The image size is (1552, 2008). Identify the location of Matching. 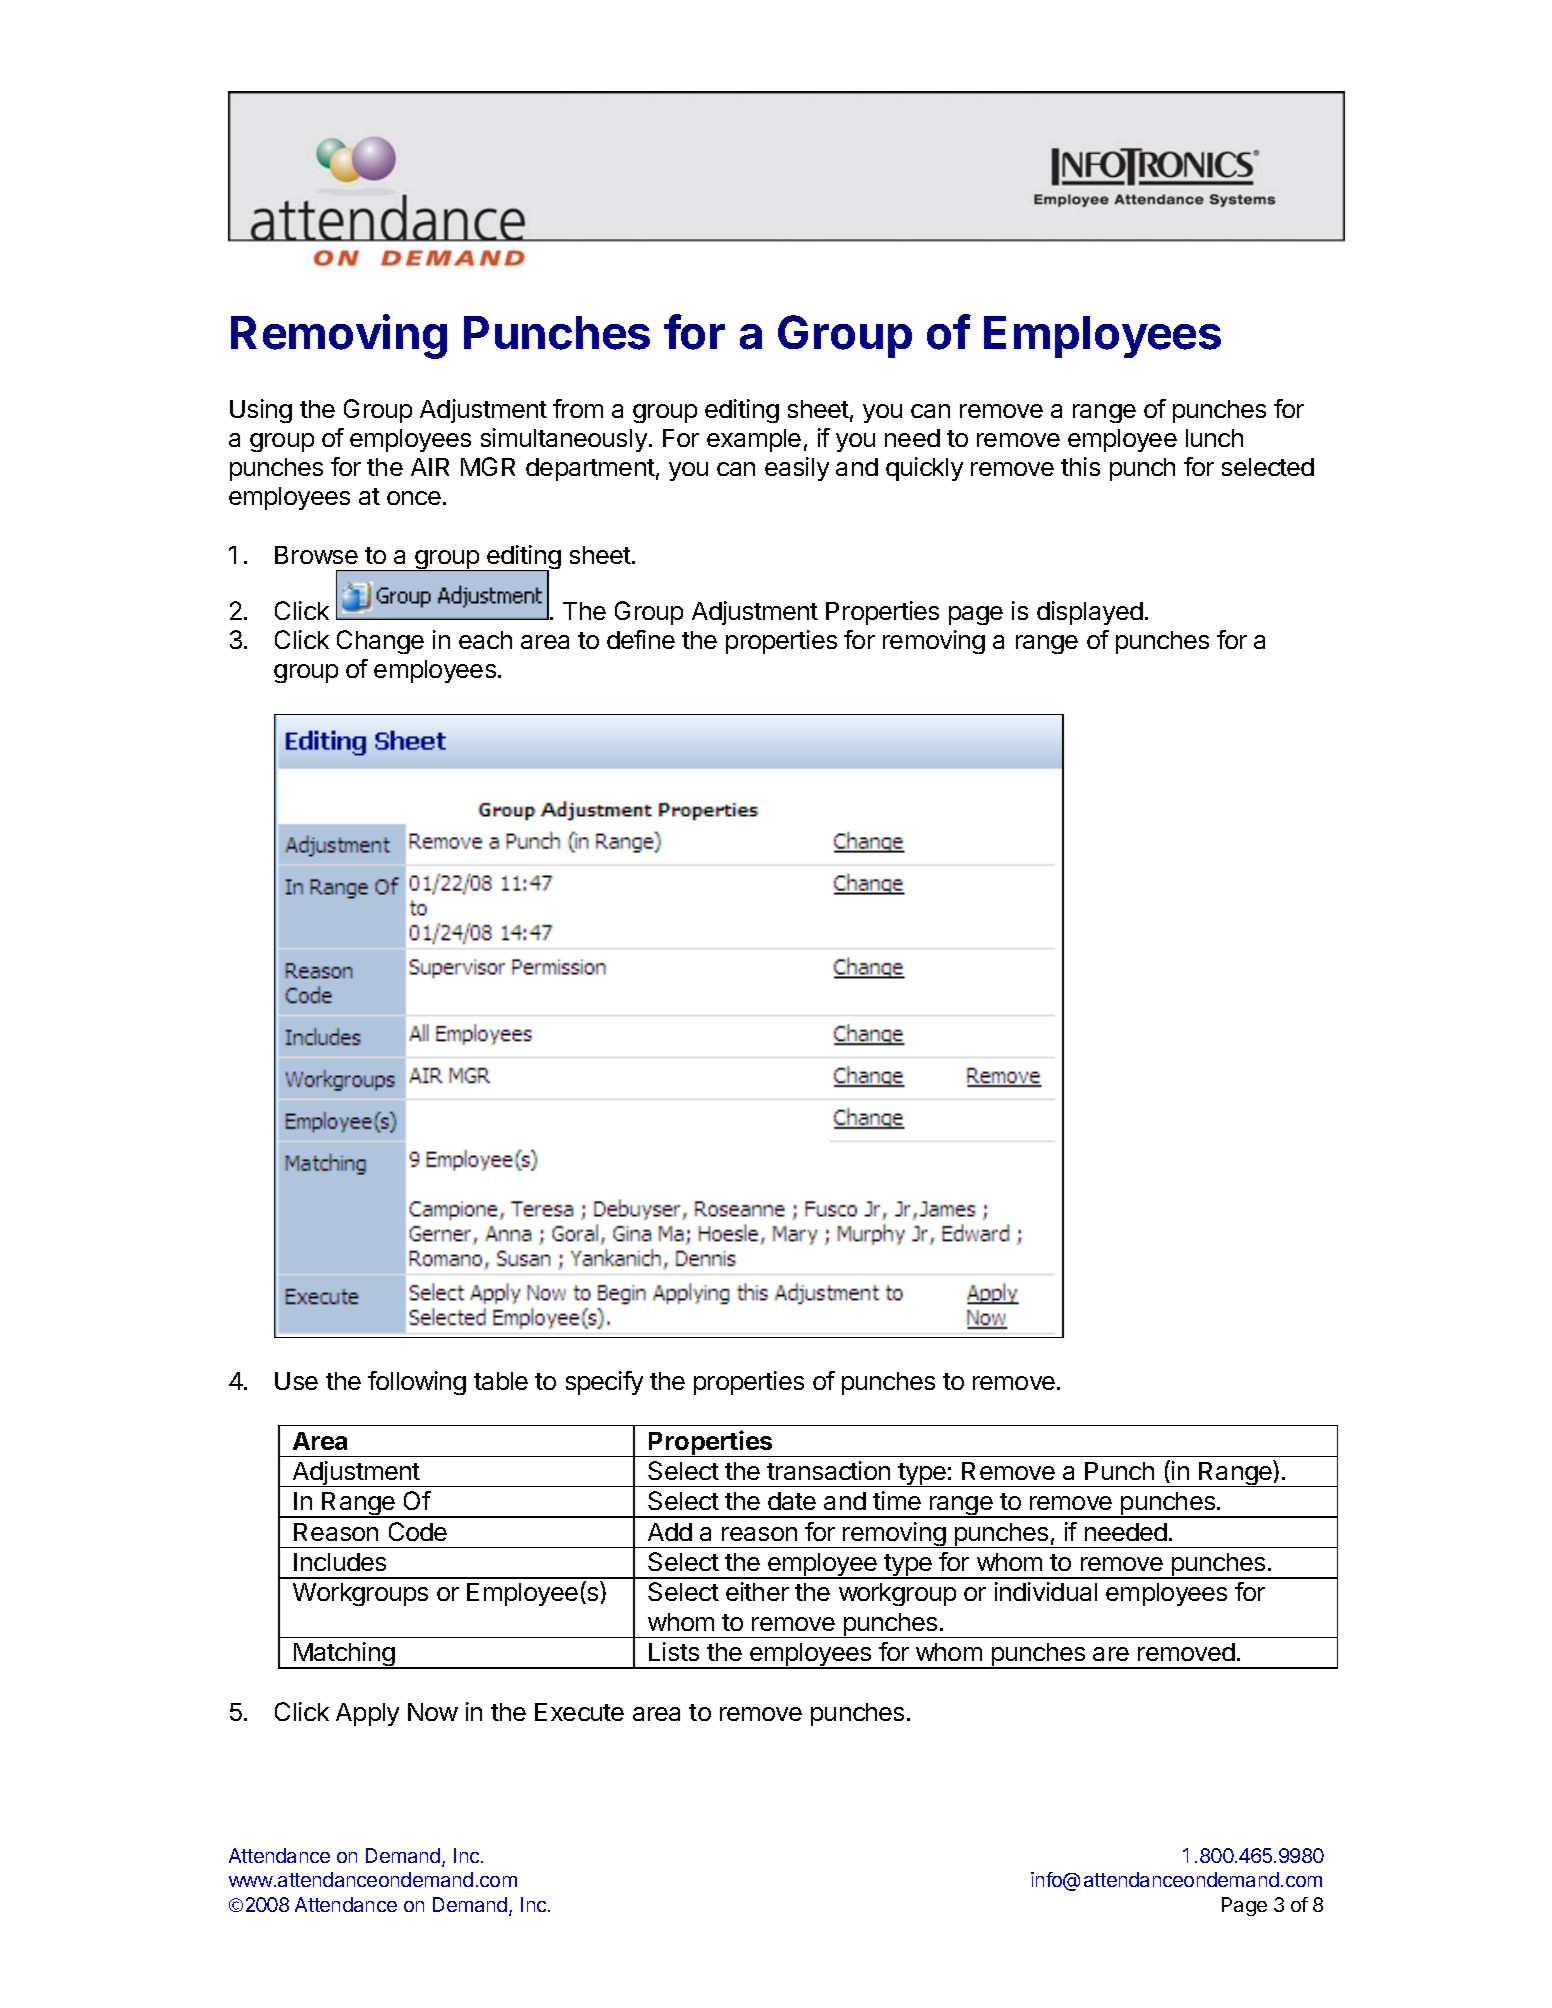
(344, 1655).
